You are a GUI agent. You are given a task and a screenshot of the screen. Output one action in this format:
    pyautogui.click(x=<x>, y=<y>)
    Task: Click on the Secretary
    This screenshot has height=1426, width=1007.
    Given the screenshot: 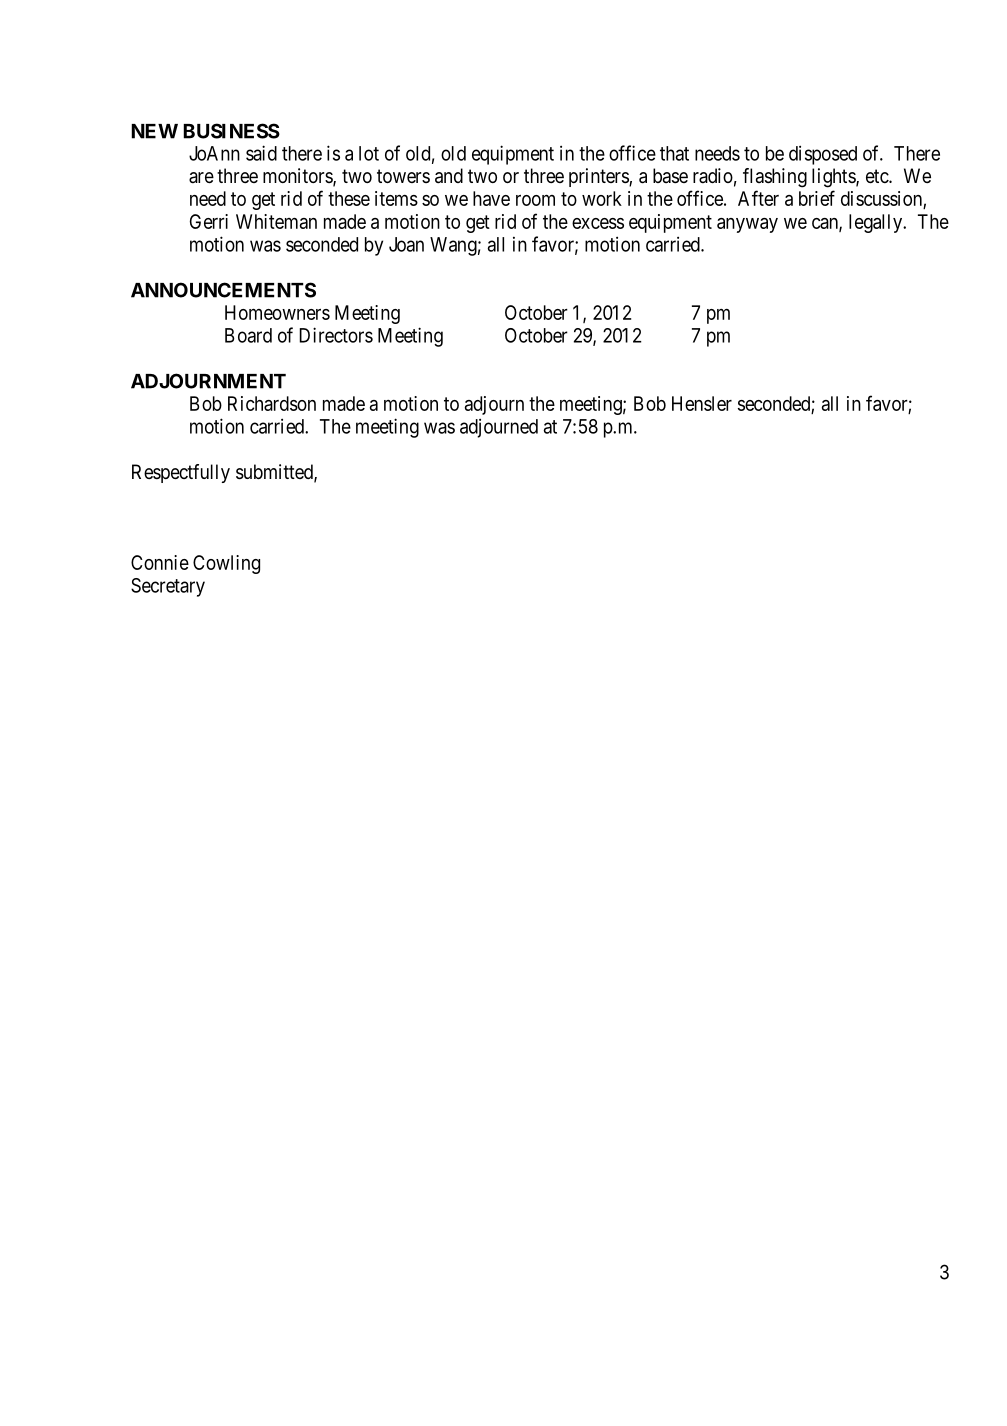 What is the action you would take?
    pyautogui.click(x=168, y=587)
